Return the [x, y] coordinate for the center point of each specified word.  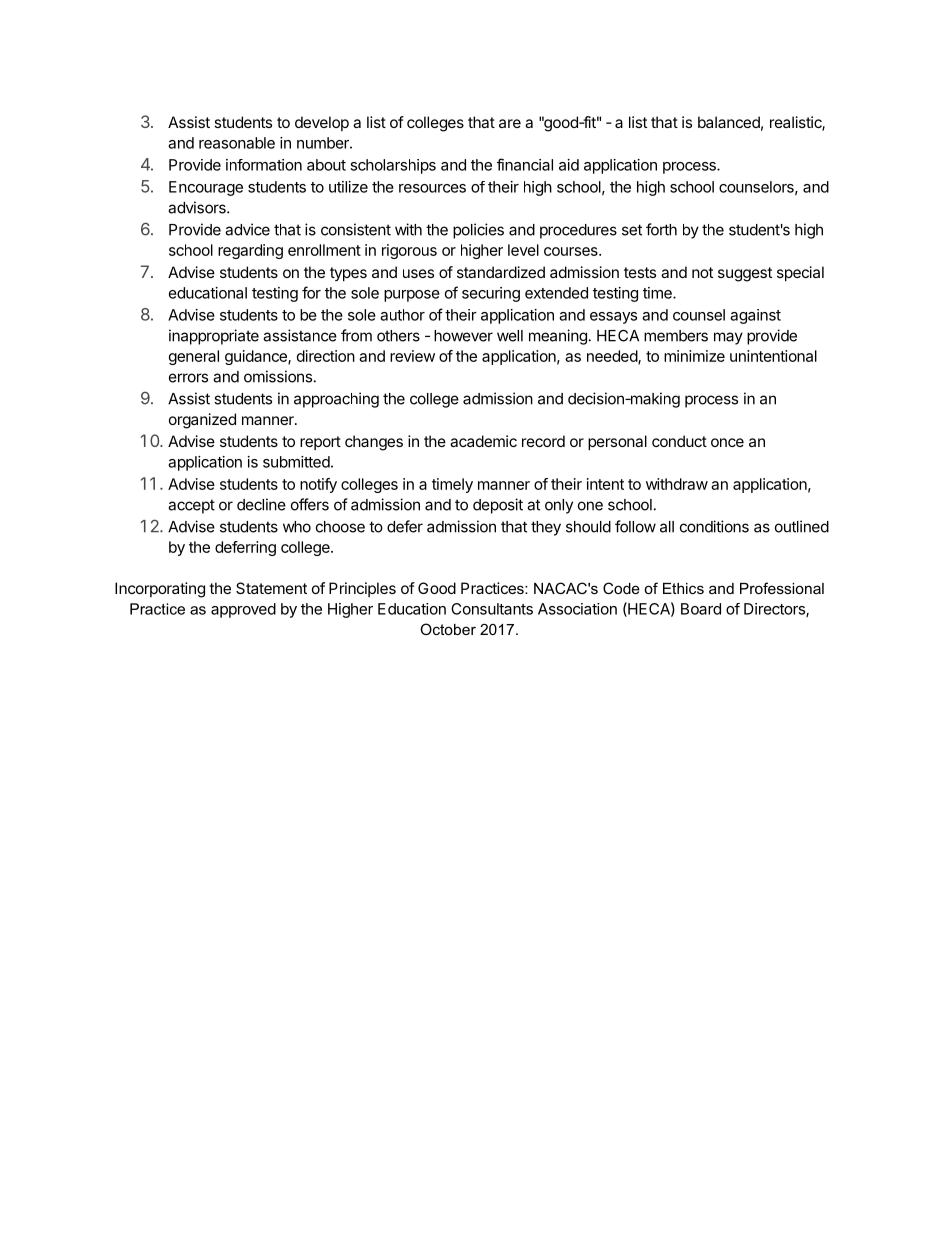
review [412, 356]
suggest [745, 274]
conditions [714, 526]
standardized [501, 272]
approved [243, 610]
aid [569, 165]
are [510, 123]
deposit [498, 506]
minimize [694, 356]
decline [261, 504]
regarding [250, 251]
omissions [278, 376]
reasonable [237, 143]
